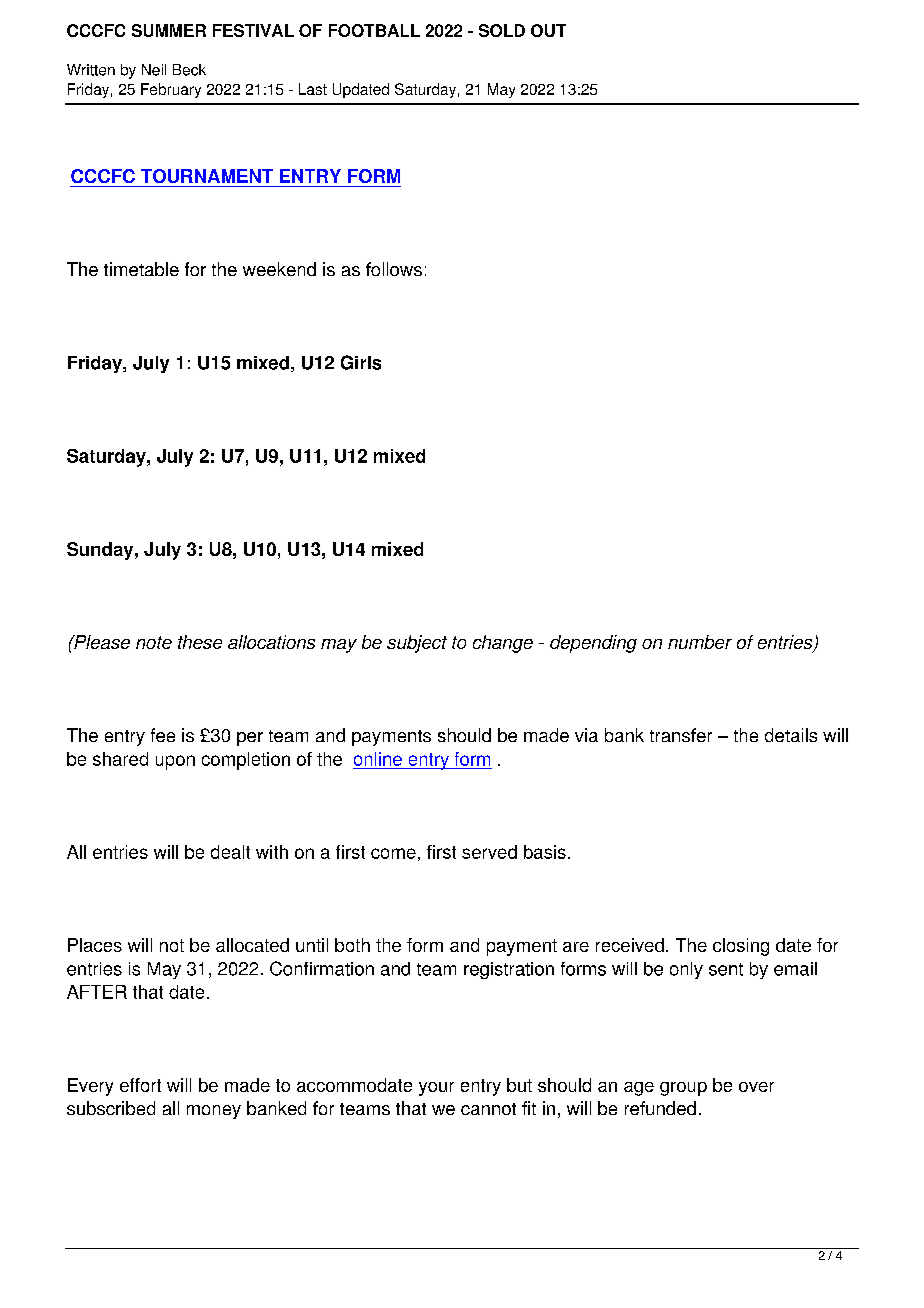 The image size is (924, 1308). What do you see at coordinates (140, 1085) in the screenshot?
I see `effort` at bounding box center [140, 1085].
